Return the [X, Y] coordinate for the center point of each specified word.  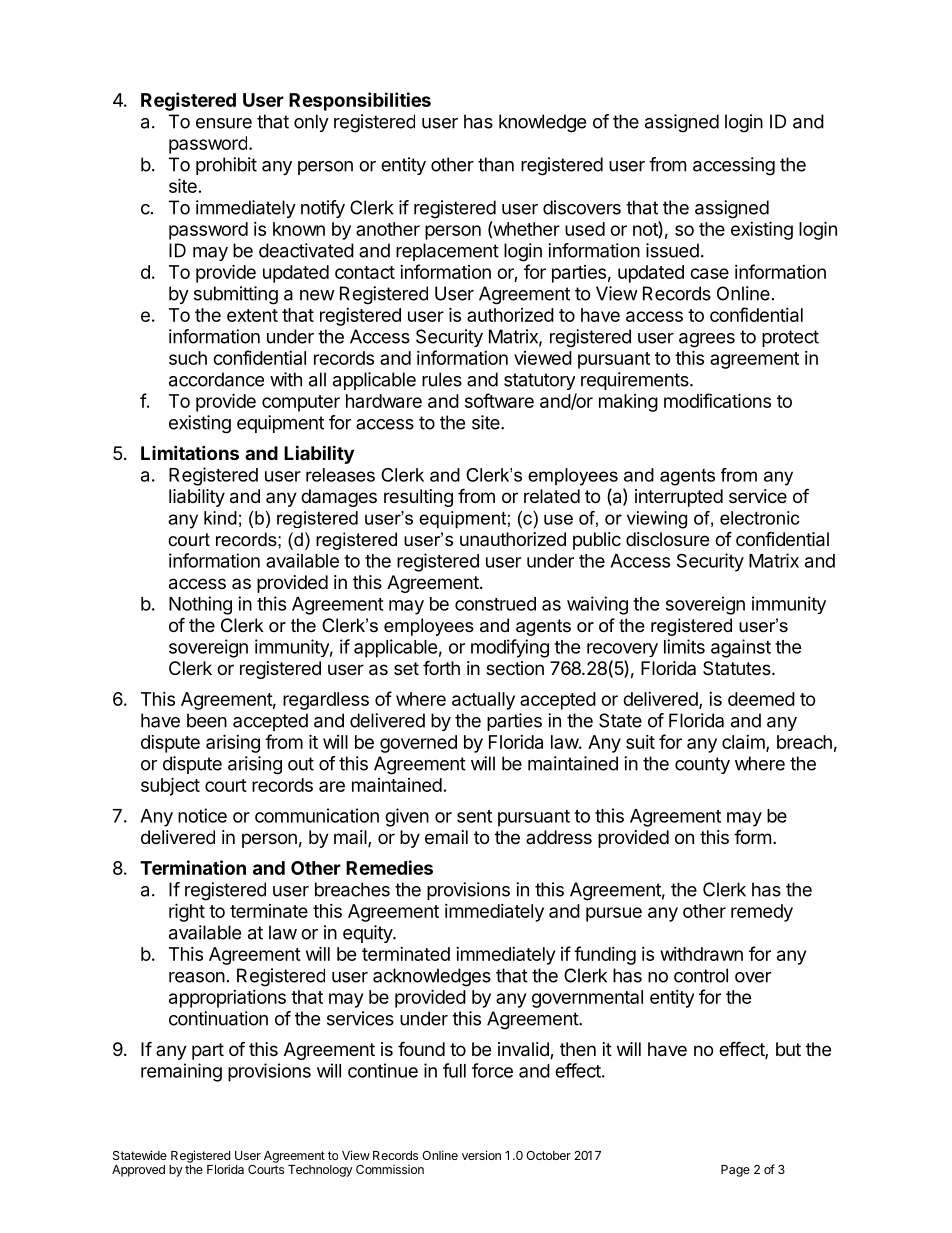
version [481, 1155]
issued [672, 250]
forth [441, 667]
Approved [138, 1171]
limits [684, 646]
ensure [224, 123]
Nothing [200, 605]
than [496, 164]
